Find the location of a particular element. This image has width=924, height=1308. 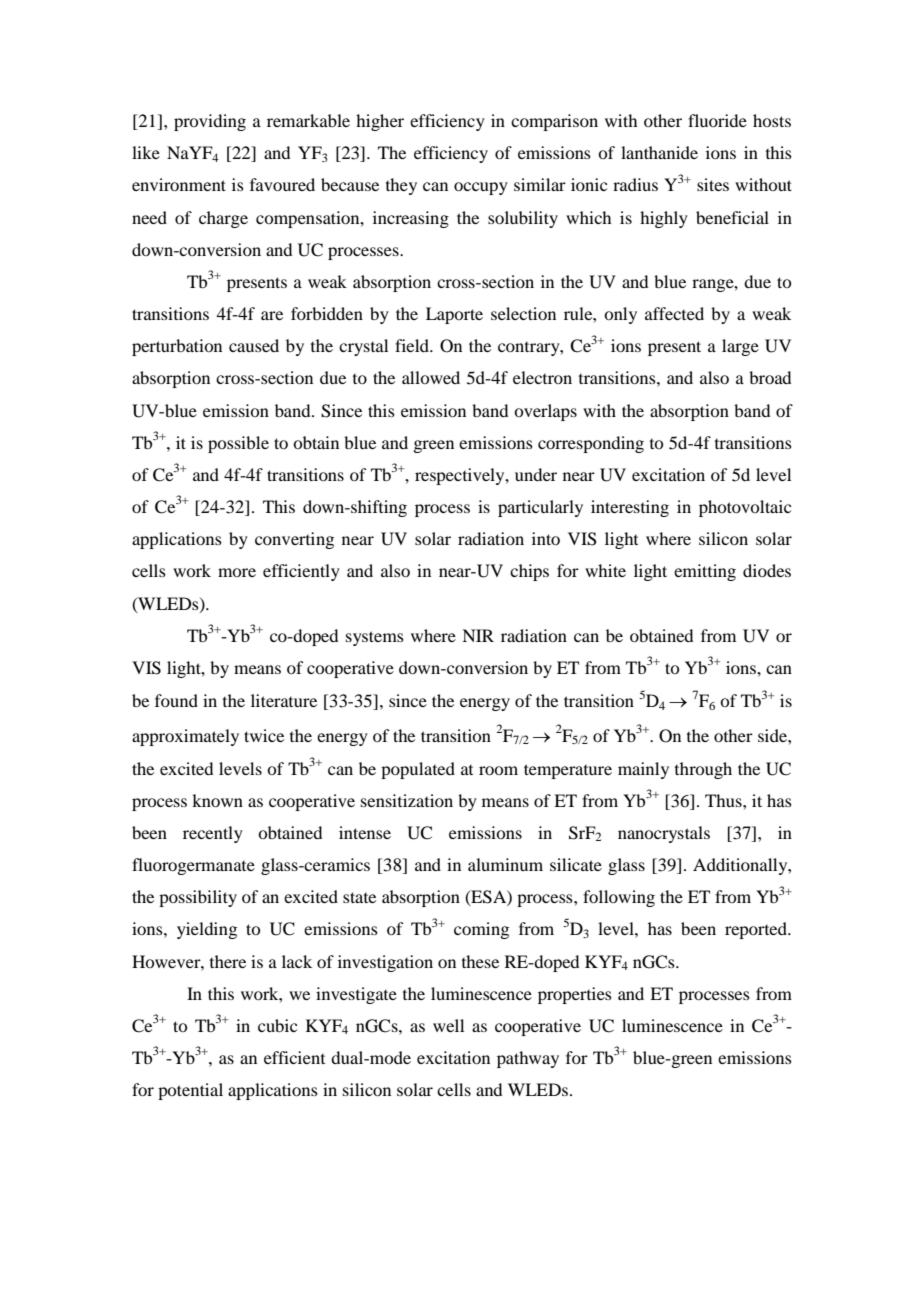

allowed is located at coordinates (431, 377).
